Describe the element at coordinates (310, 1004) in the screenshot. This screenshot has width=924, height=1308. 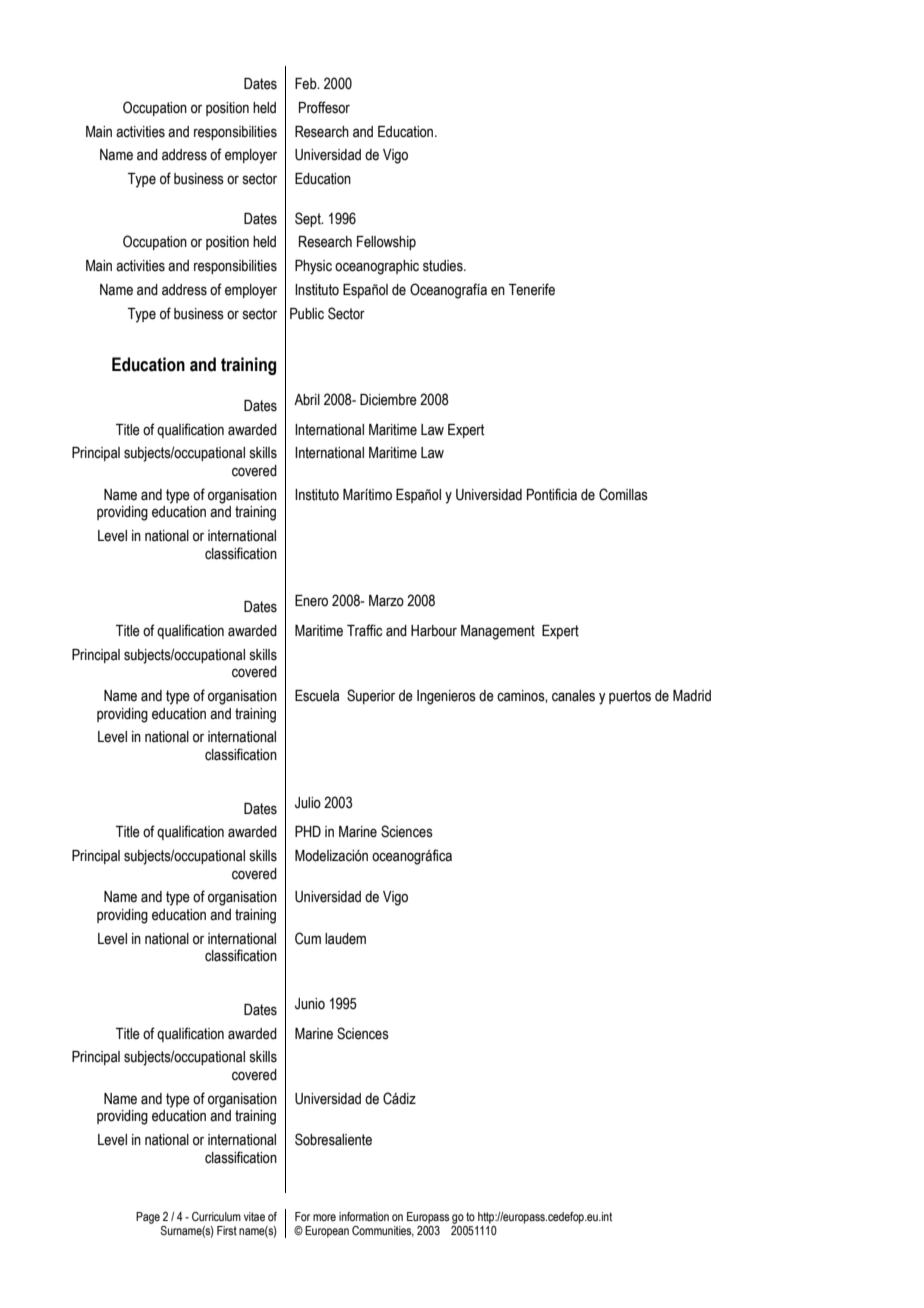
I see `Junio` at that location.
